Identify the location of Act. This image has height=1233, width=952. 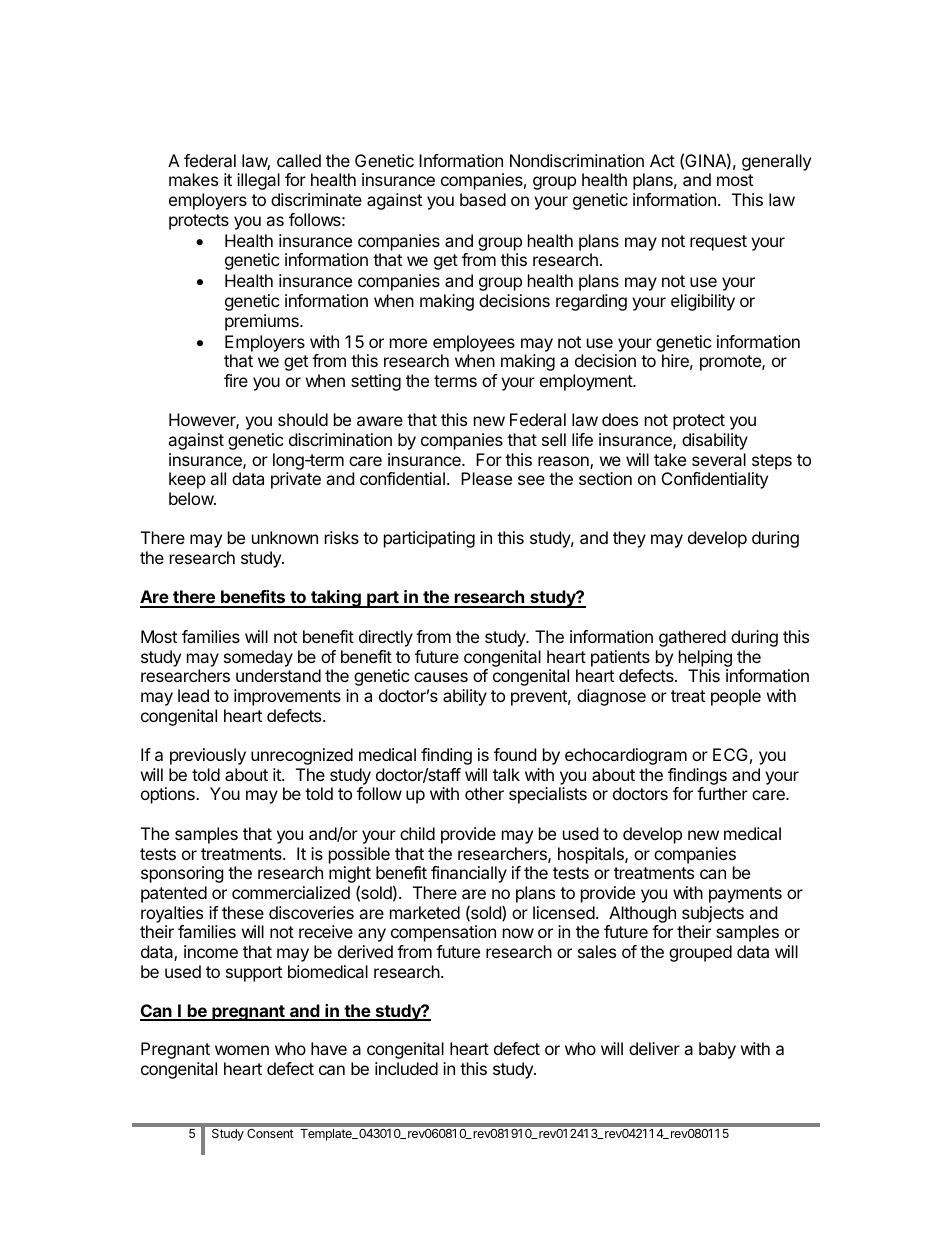
(662, 160).
